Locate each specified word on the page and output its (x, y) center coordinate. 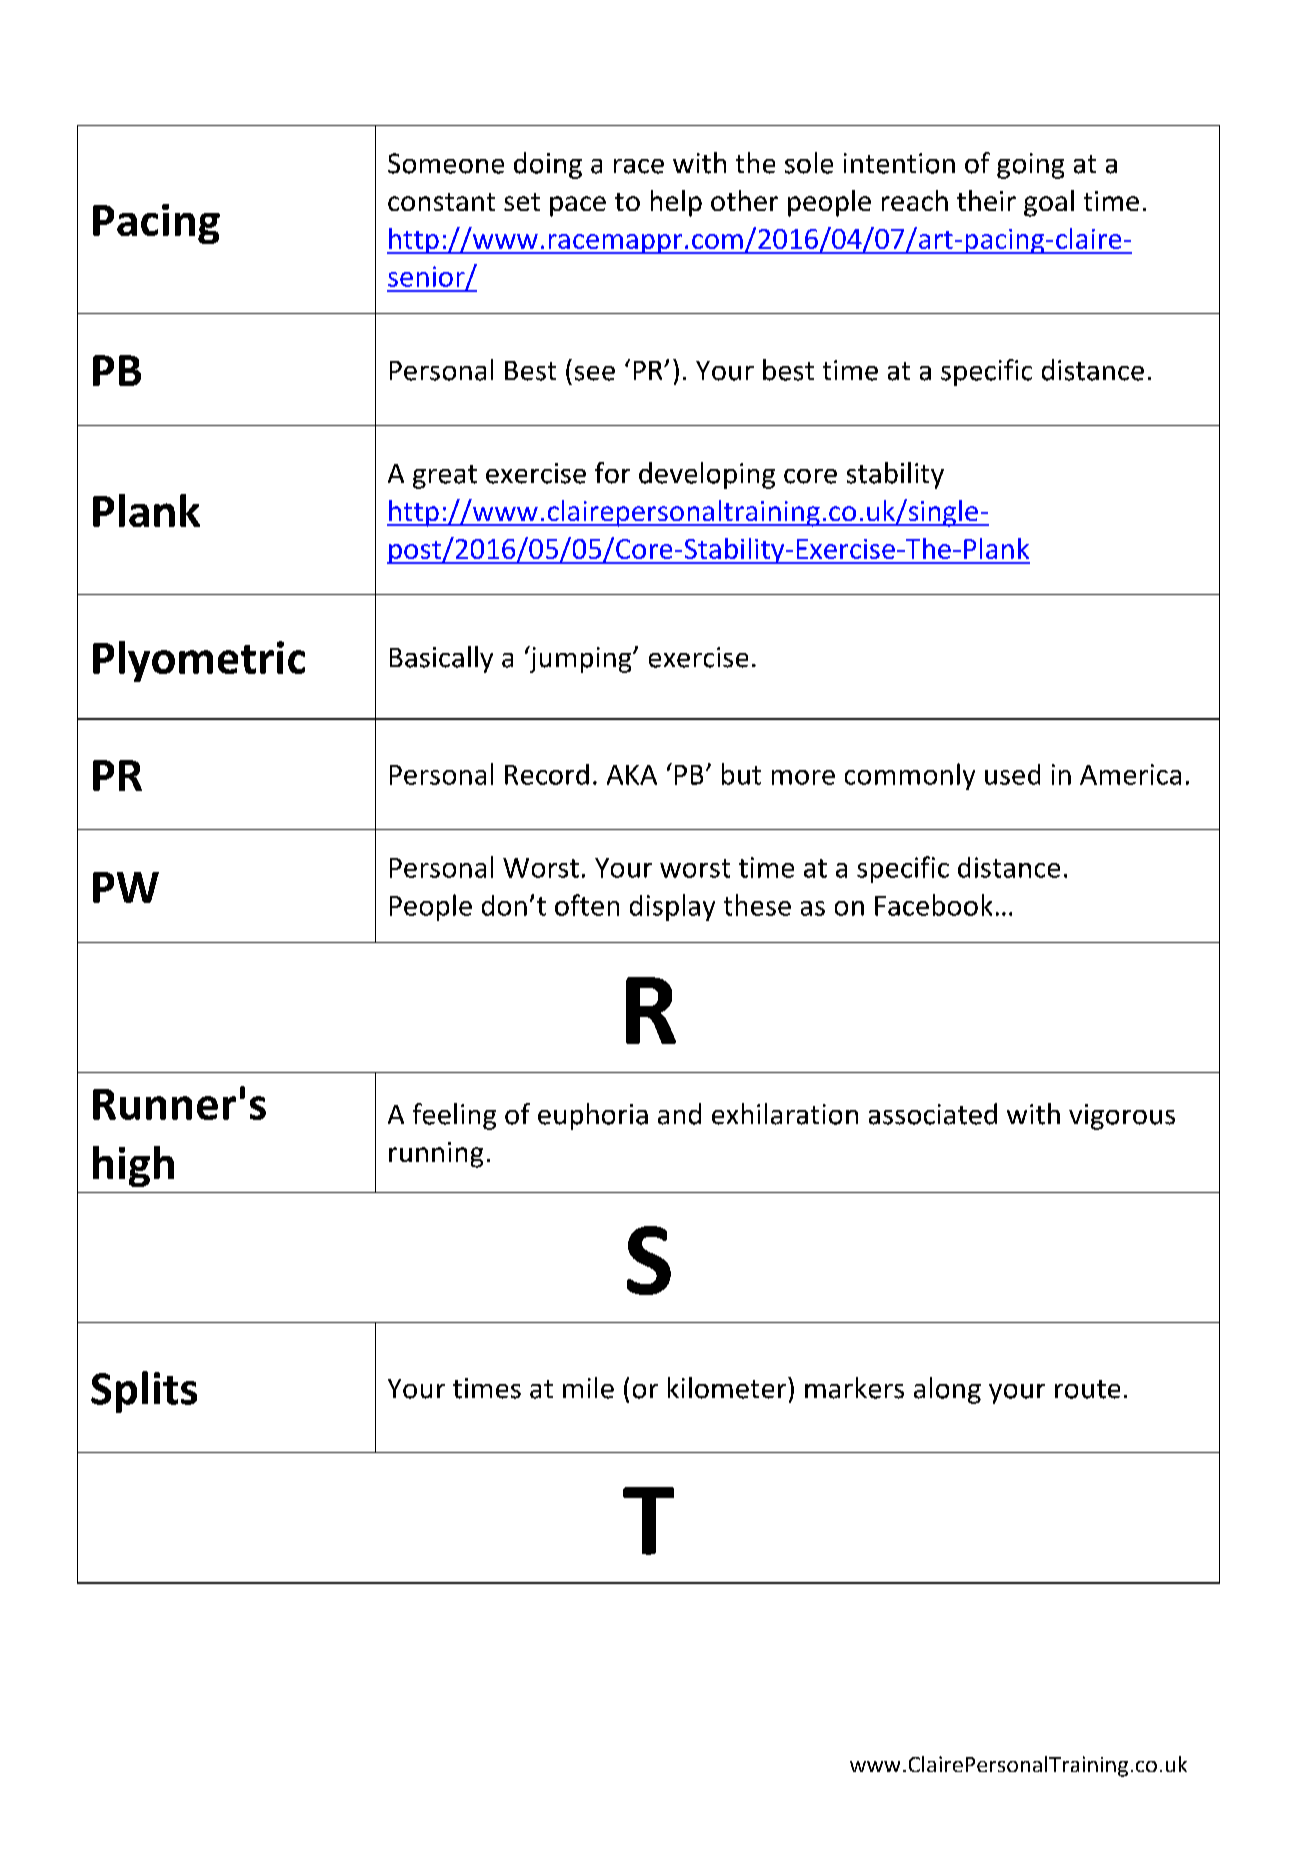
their (986, 200)
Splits (144, 1392)
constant (441, 202)
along (947, 1390)
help (676, 203)
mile (588, 1388)
